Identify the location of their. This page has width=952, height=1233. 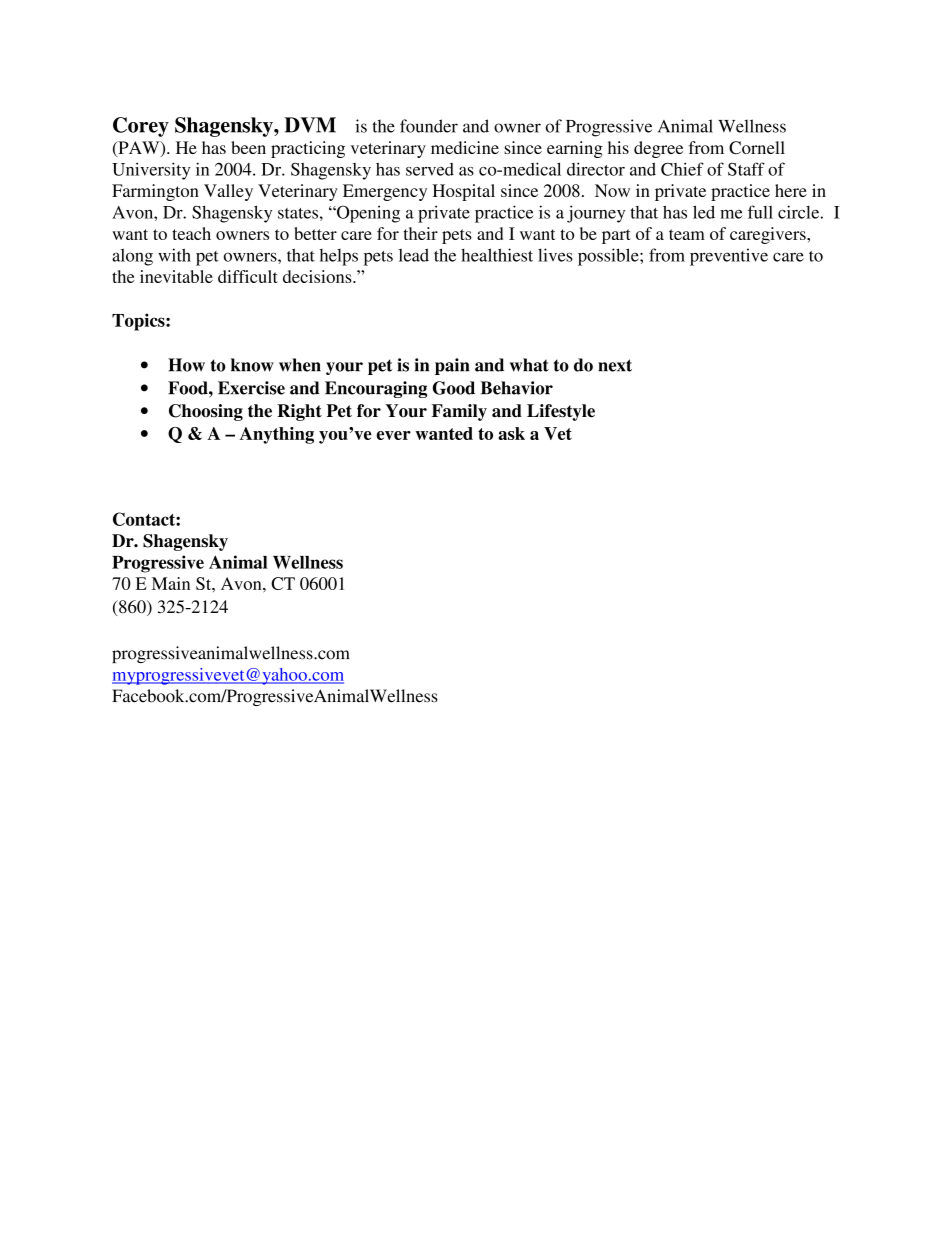
(420, 233).
